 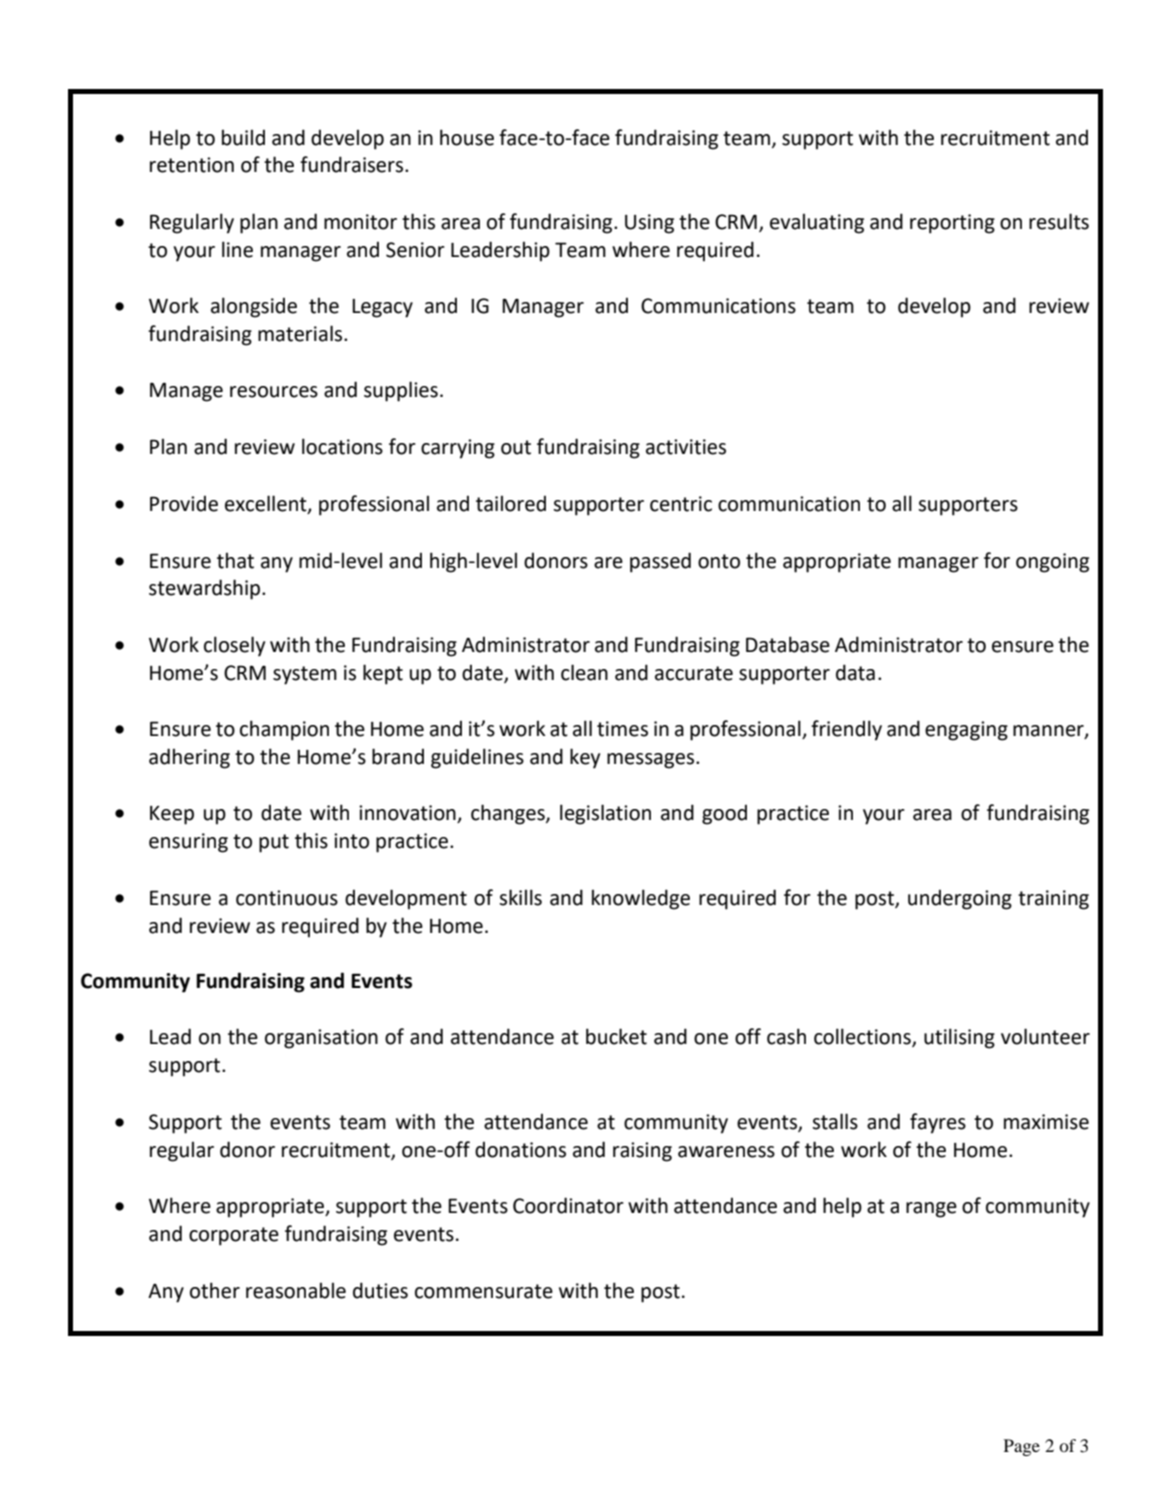 I want to click on reporting, so click(x=952, y=224).
